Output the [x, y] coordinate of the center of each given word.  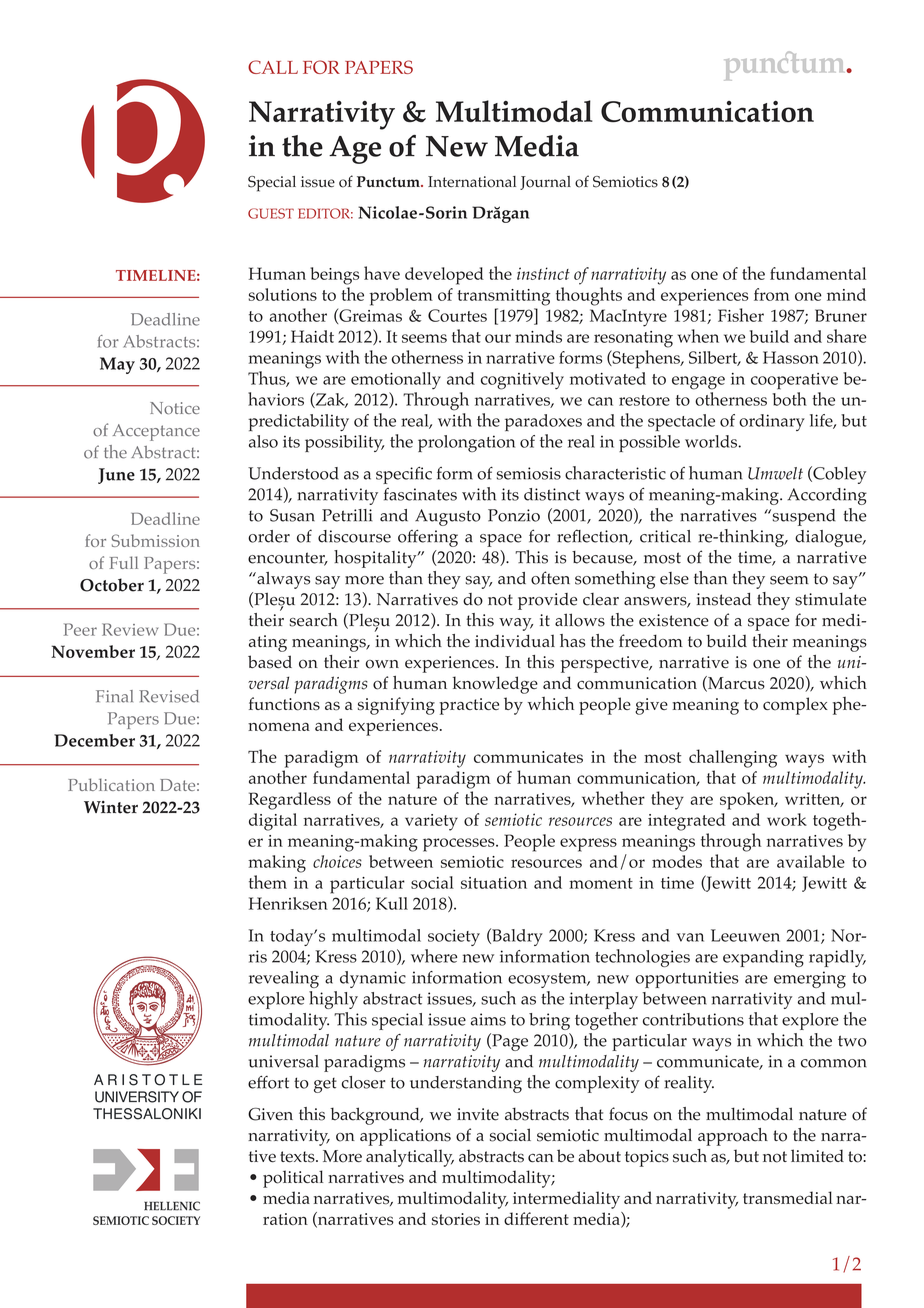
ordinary [772, 422]
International [472, 182]
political [293, 1179]
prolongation [466, 443]
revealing [284, 979]
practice [469, 706]
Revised [169, 696]
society [454, 937]
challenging [733, 758]
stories [456, 1219]
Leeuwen [745, 935]
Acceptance [156, 432]
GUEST [271, 213]
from [772, 294]
